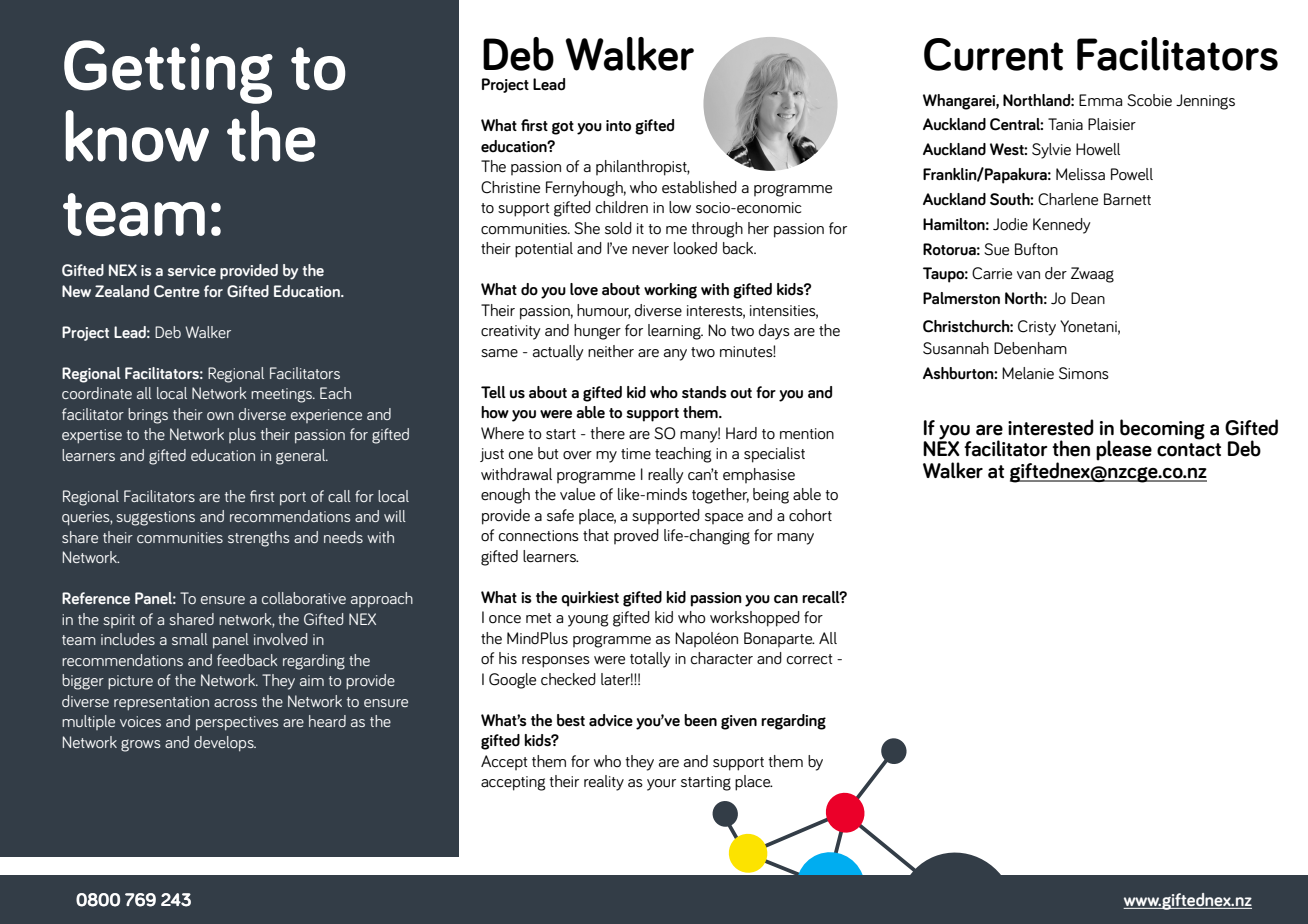 The height and width of the screenshot is (924, 1308). I want to click on into, so click(618, 126).
